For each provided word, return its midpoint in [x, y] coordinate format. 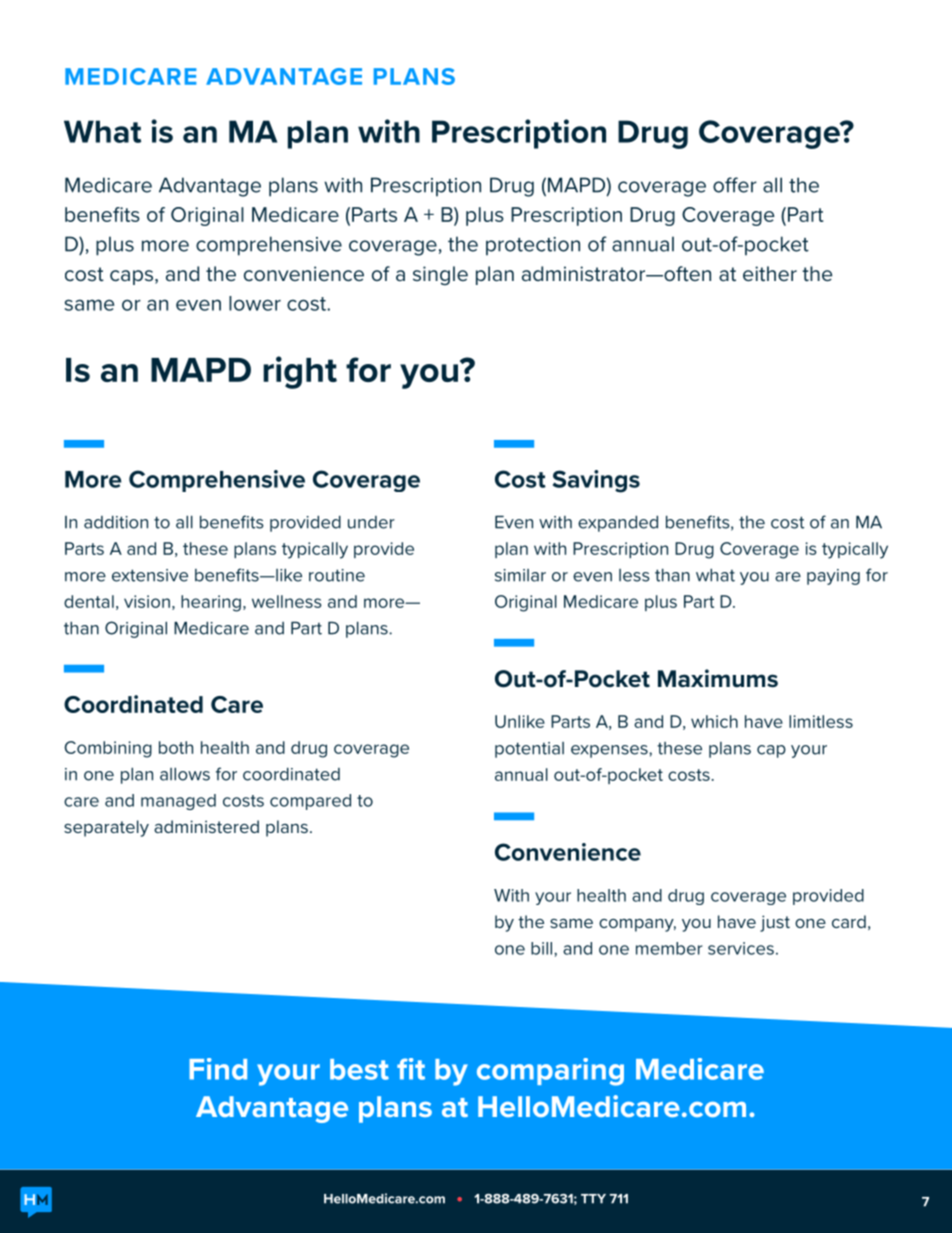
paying [833, 577]
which [714, 721]
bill [543, 948]
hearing [211, 603]
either [770, 274]
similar [520, 575]
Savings [596, 481]
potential [529, 750]
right [300, 372]
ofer [735, 185]
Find [218, 1069]
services [741, 948]
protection [533, 246]
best [359, 1069]
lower [255, 303]
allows [185, 774]
